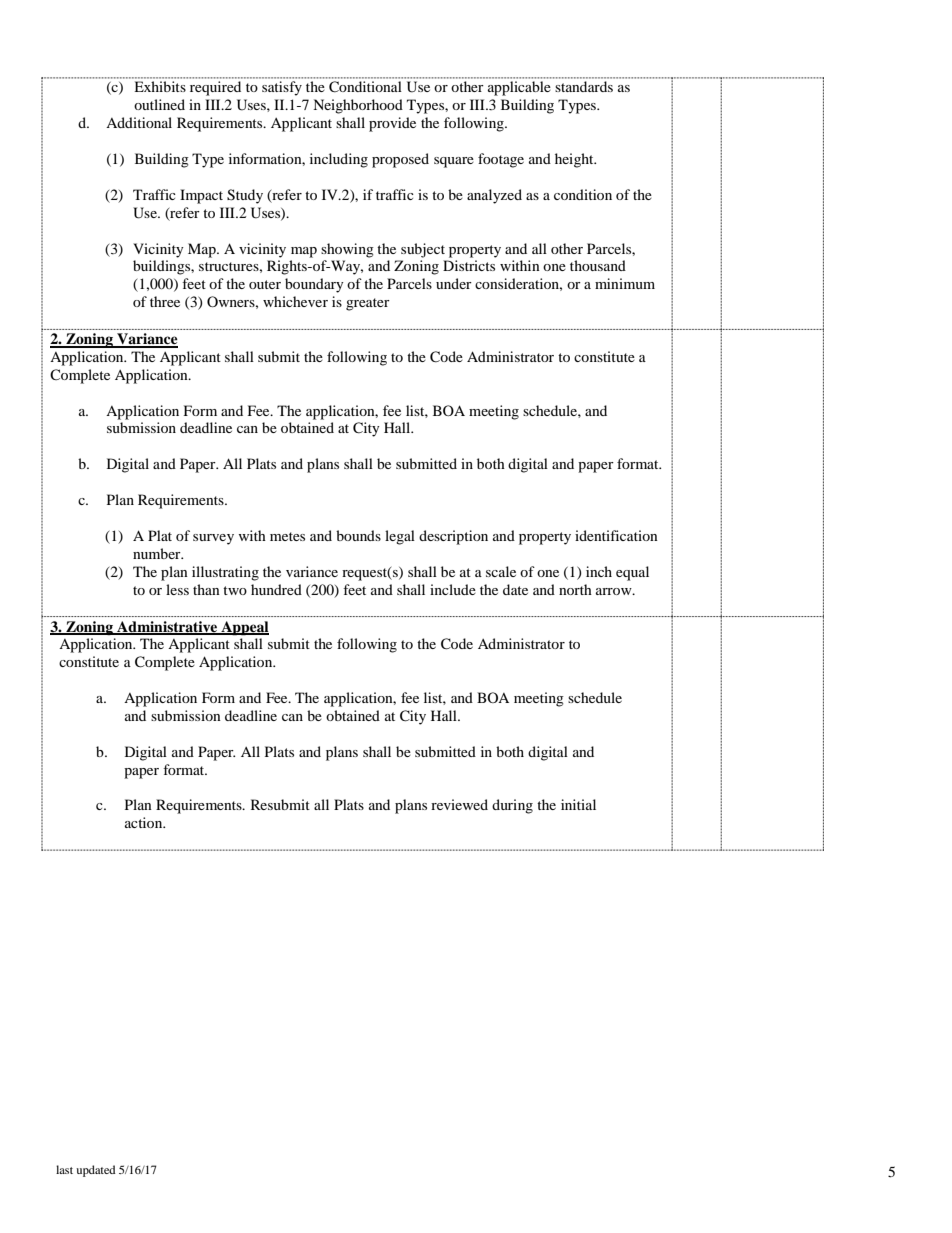  I want to click on reviewed, so click(459, 804).
